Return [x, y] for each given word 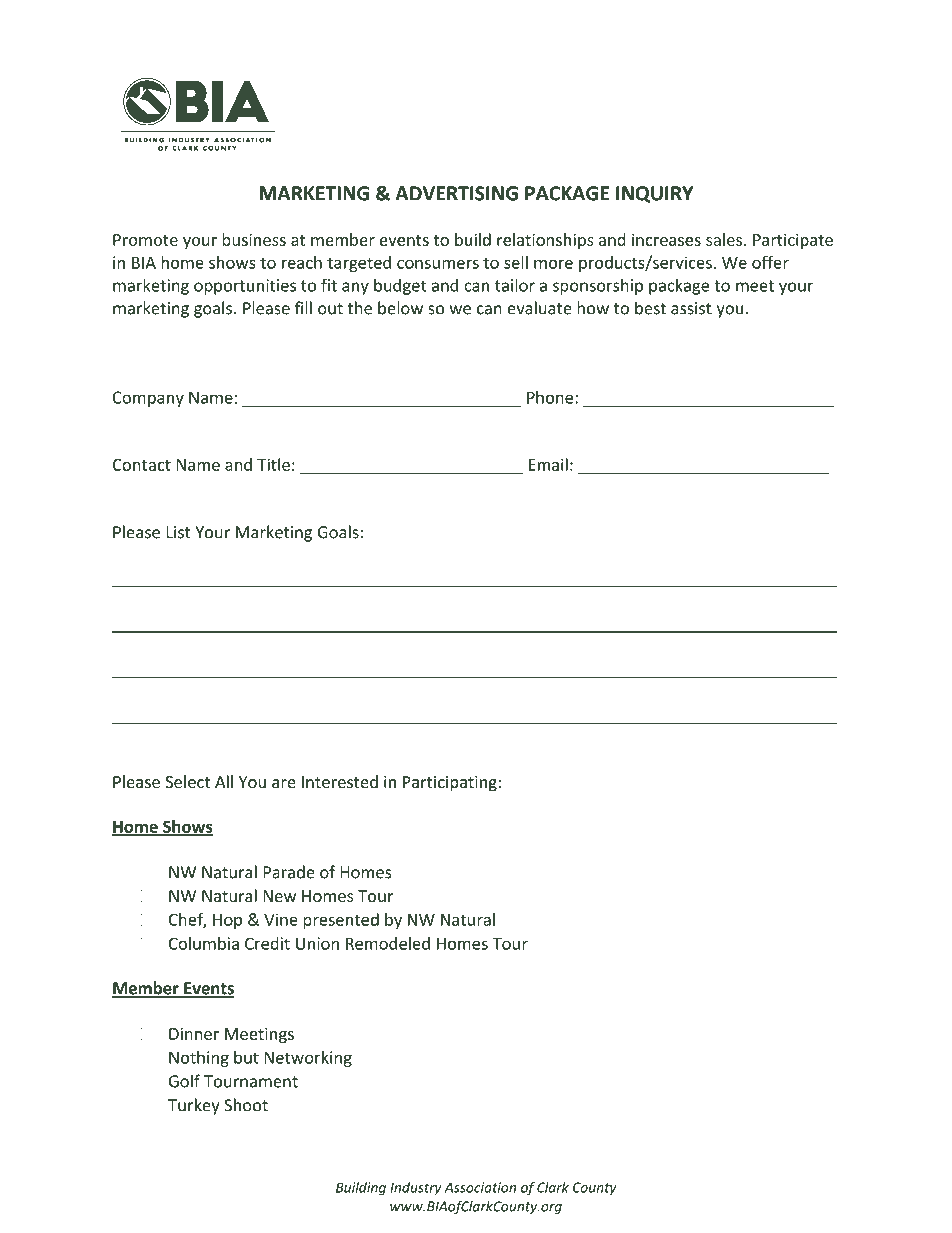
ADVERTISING [456, 193]
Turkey [194, 1106]
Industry [416, 1188]
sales [724, 239]
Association [480, 1187]
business [254, 239]
